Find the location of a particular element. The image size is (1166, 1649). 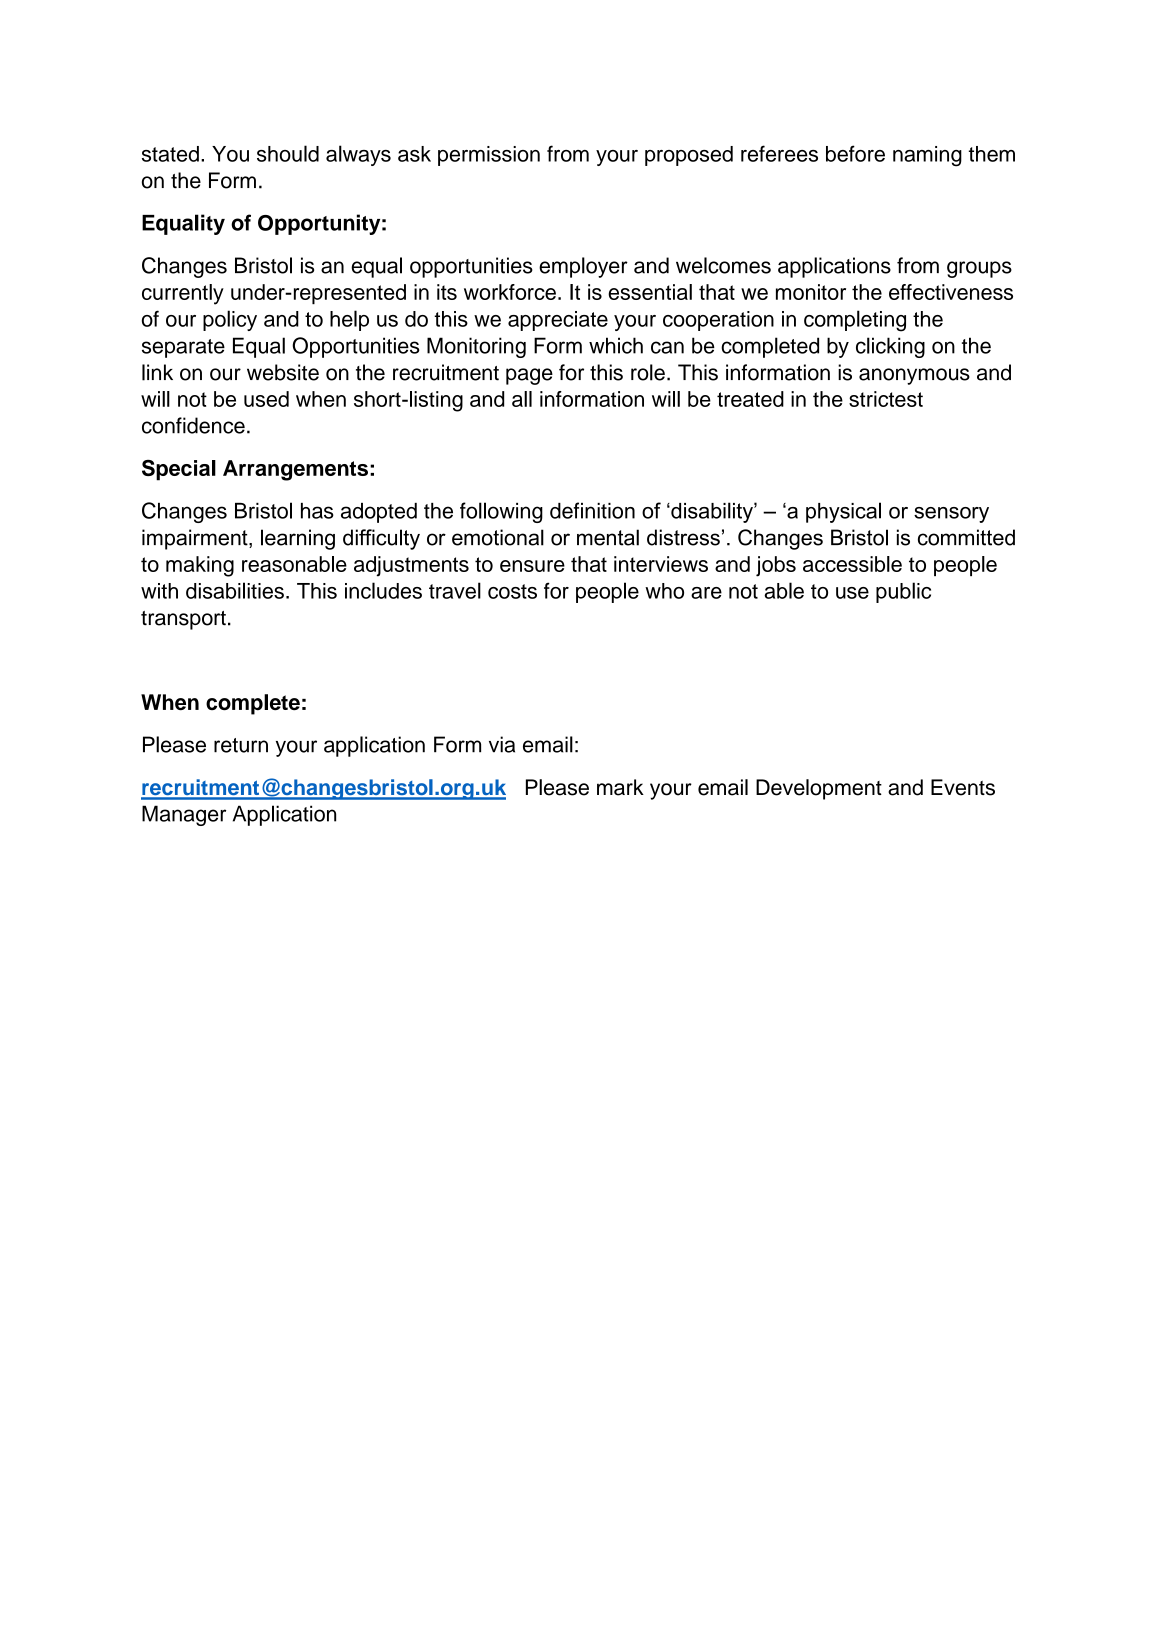

mark is located at coordinates (620, 787).
